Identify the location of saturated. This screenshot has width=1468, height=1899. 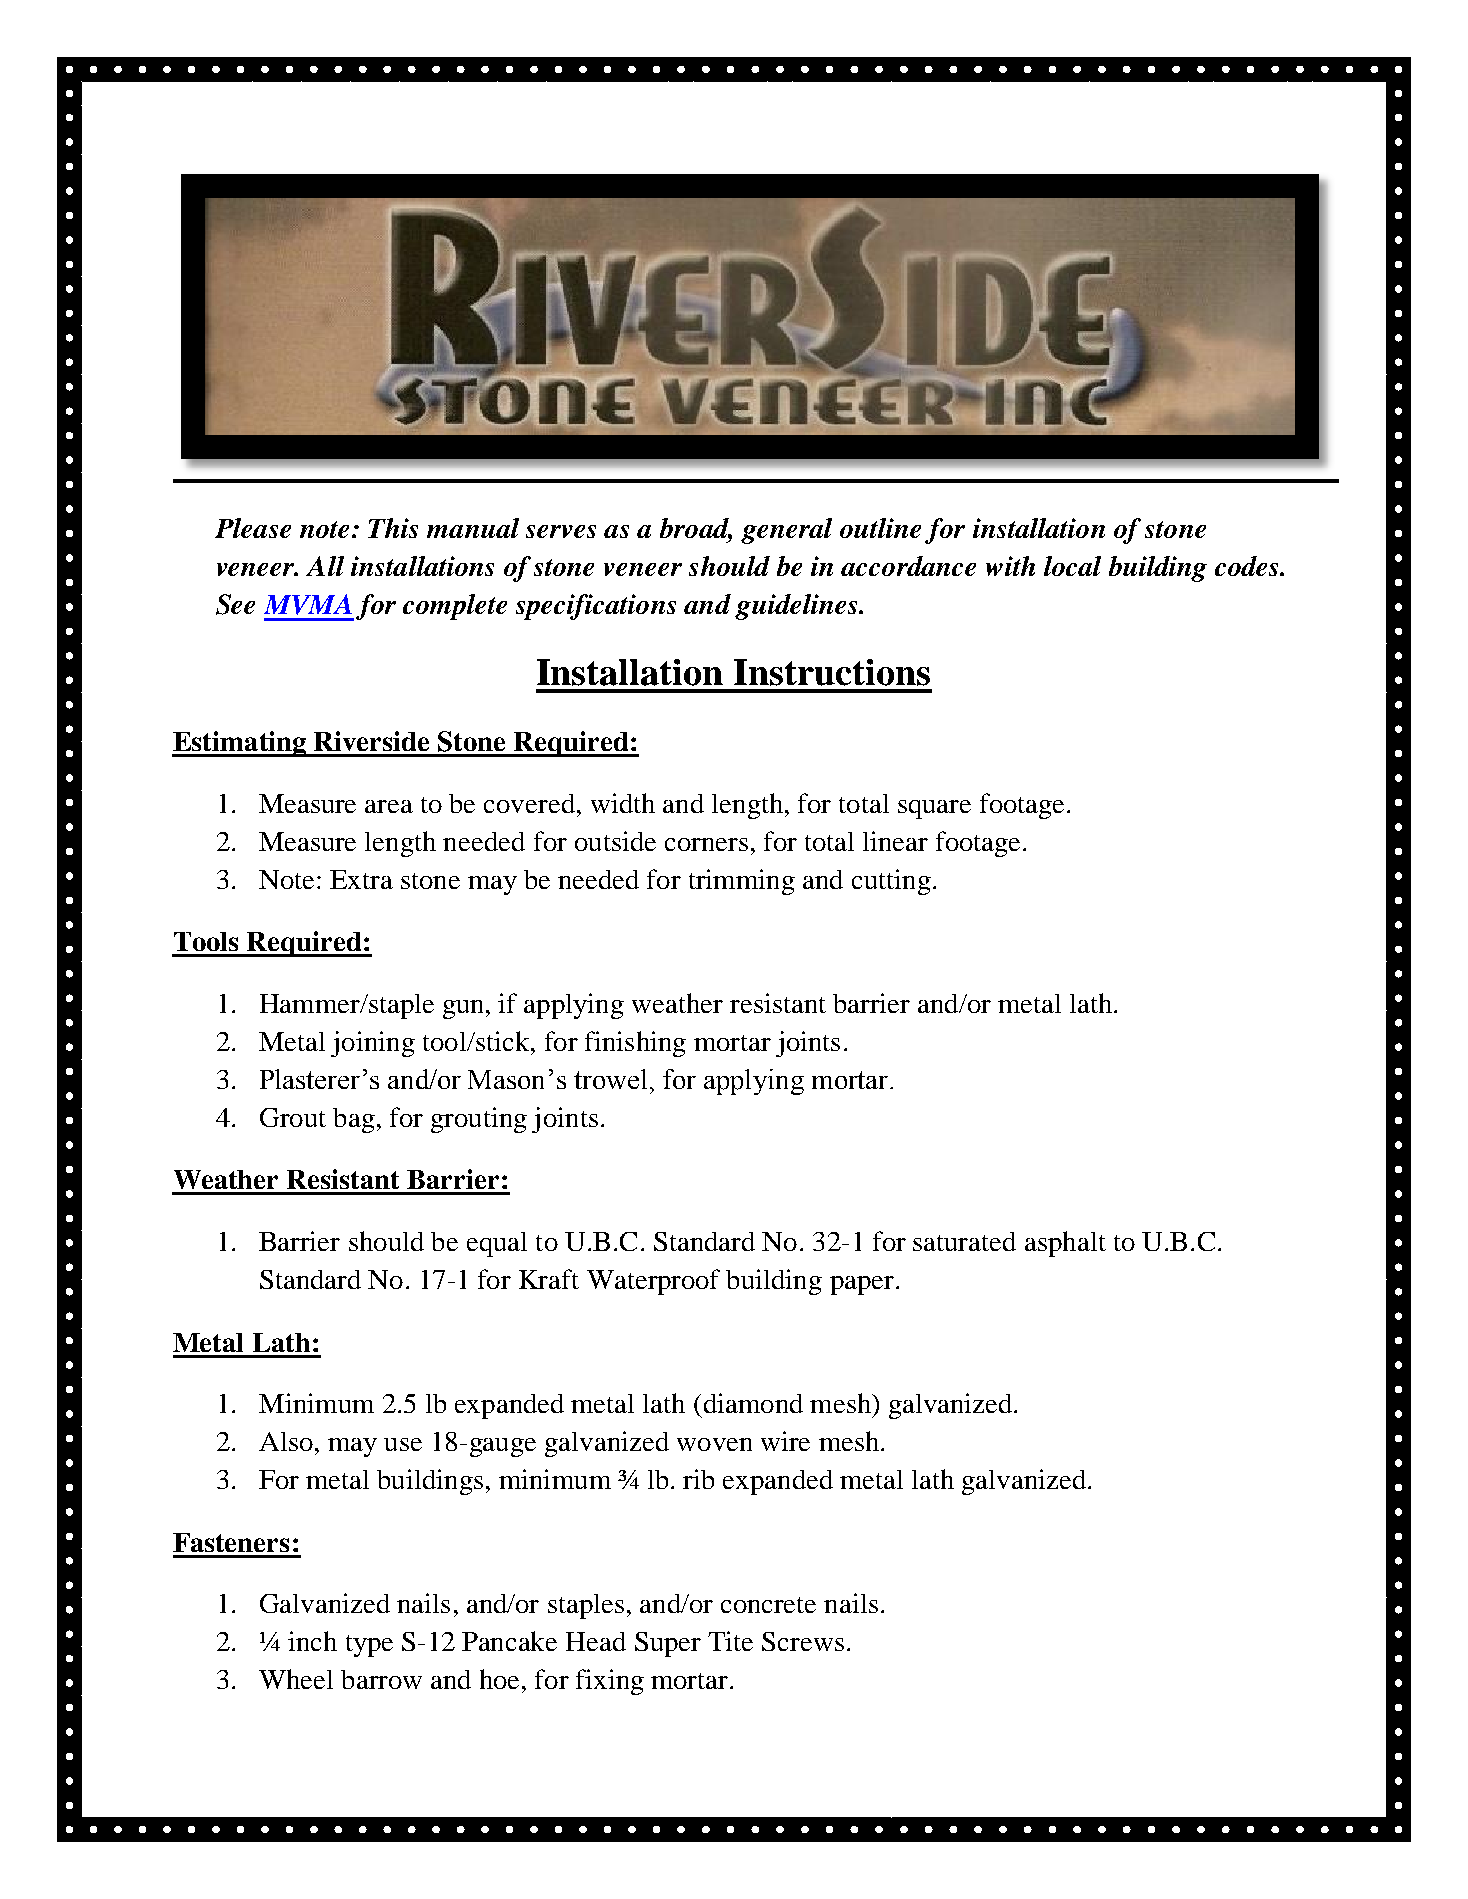
(964, 1241).
